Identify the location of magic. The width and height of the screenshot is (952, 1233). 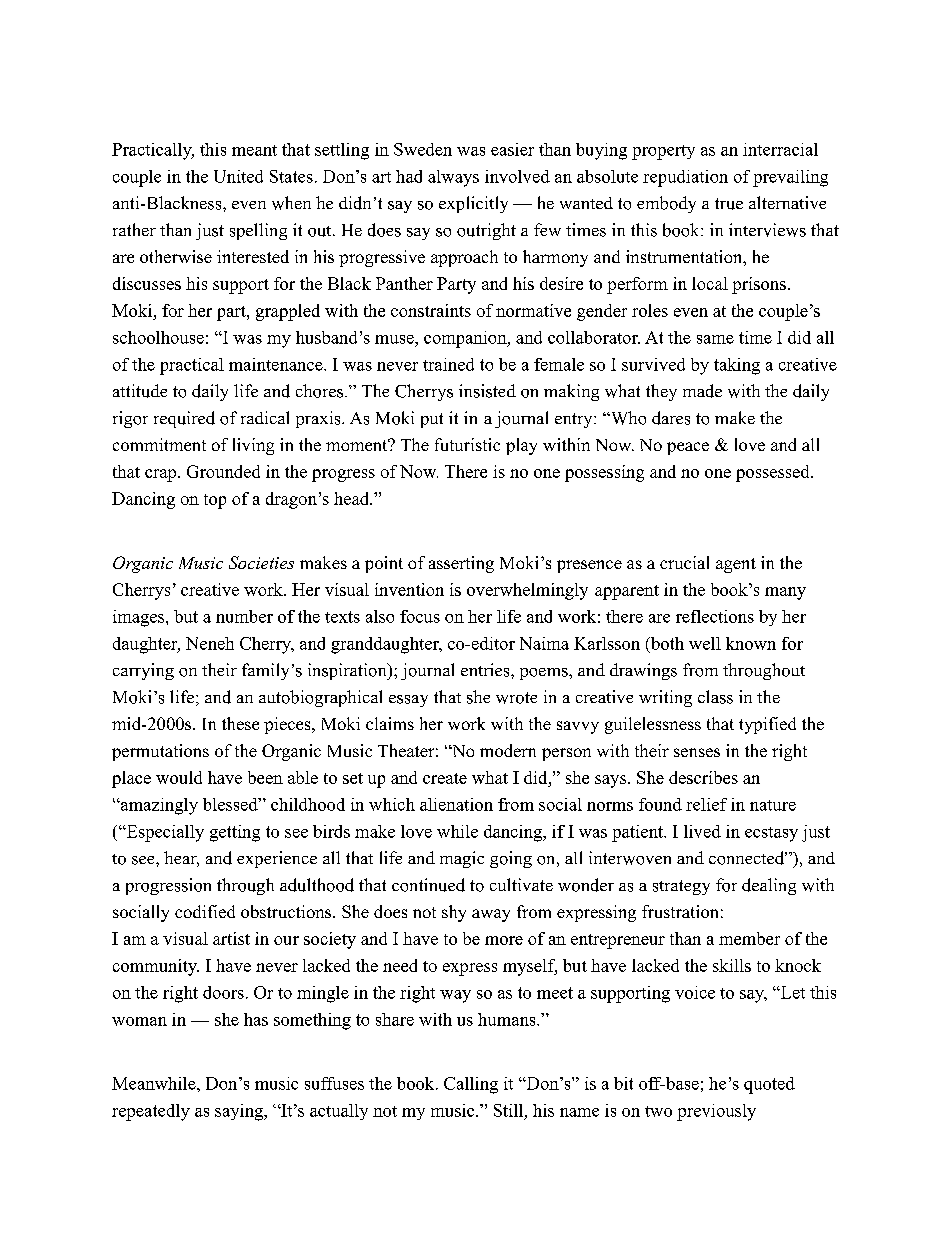
(462, 859).
